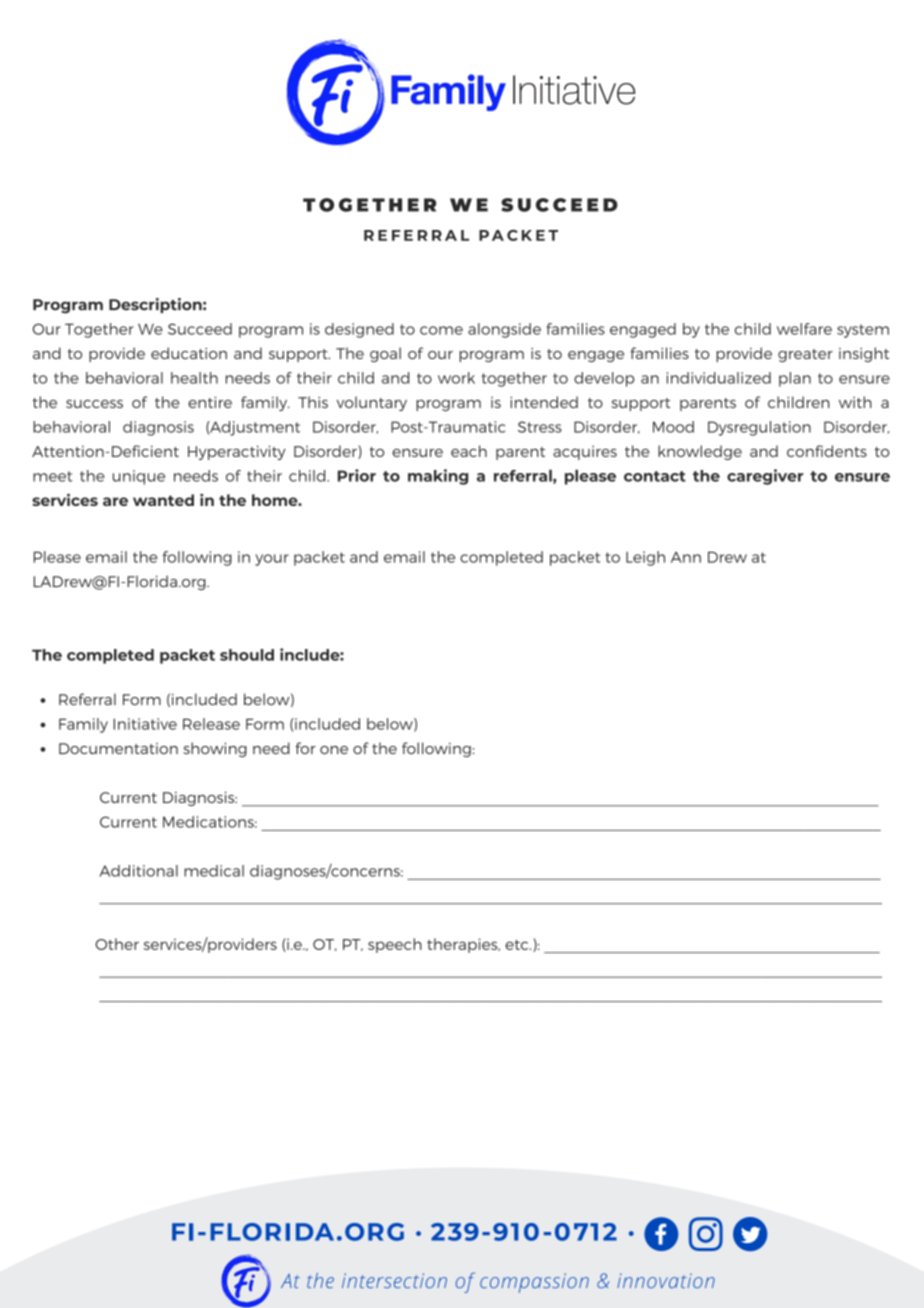 The image size is (924, 1308). Describe the element at coordinates (189, 353) in the document. I see `education` at that location.
